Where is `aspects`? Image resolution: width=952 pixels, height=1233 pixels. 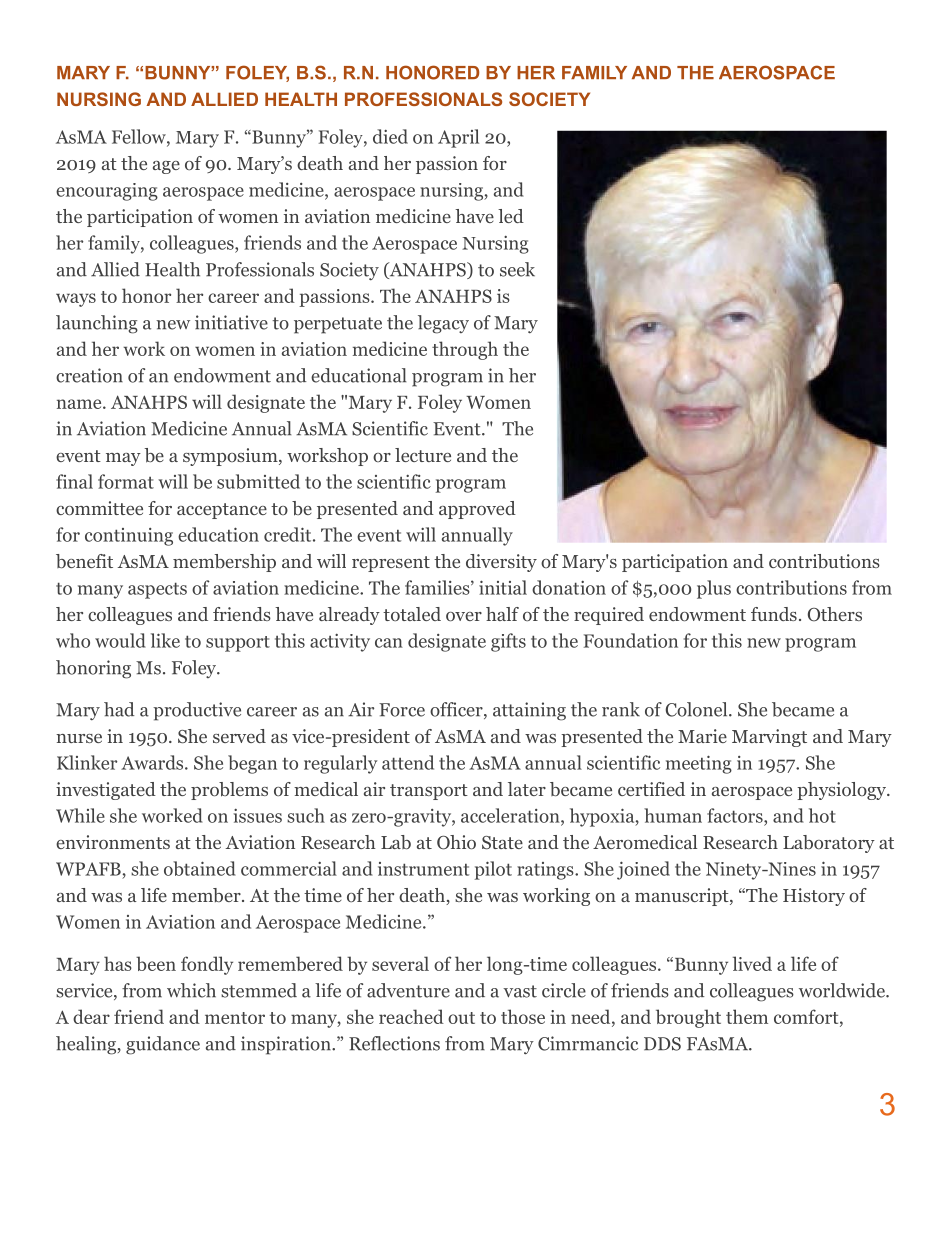 aspects is located at coordinates (157, 590).
